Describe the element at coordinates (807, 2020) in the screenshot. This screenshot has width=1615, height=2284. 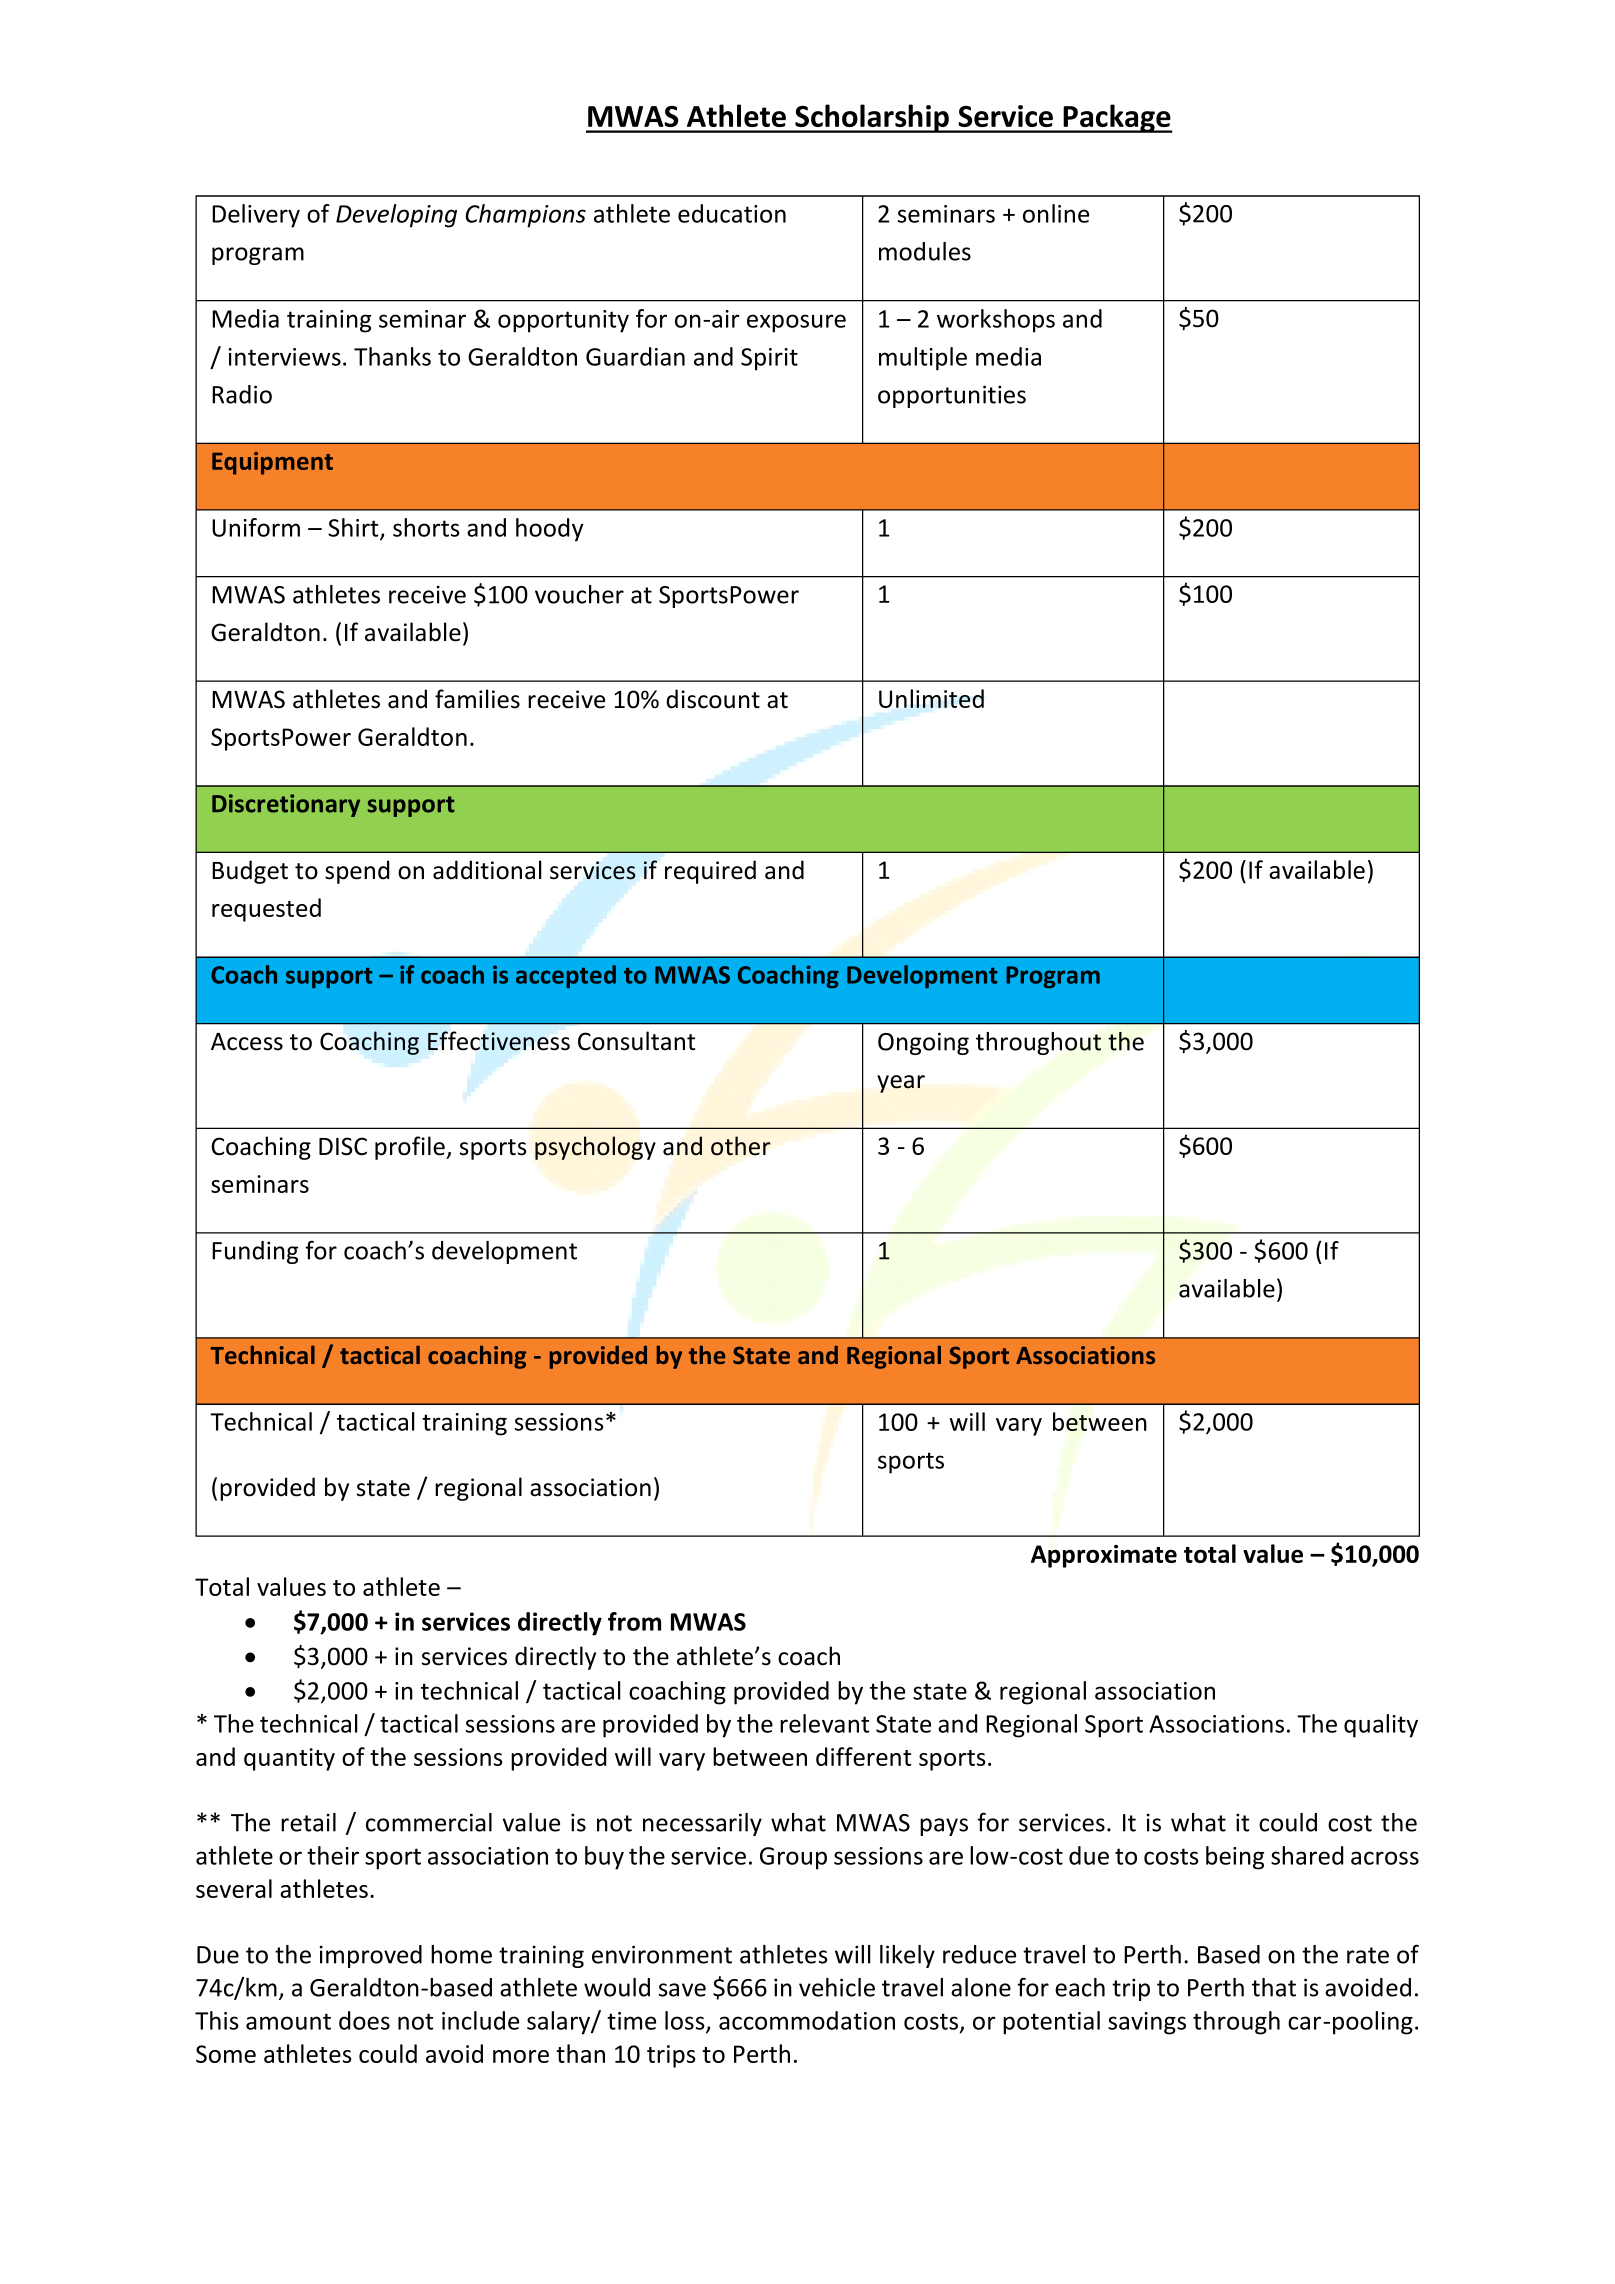
I see `accommodation` at that location.
